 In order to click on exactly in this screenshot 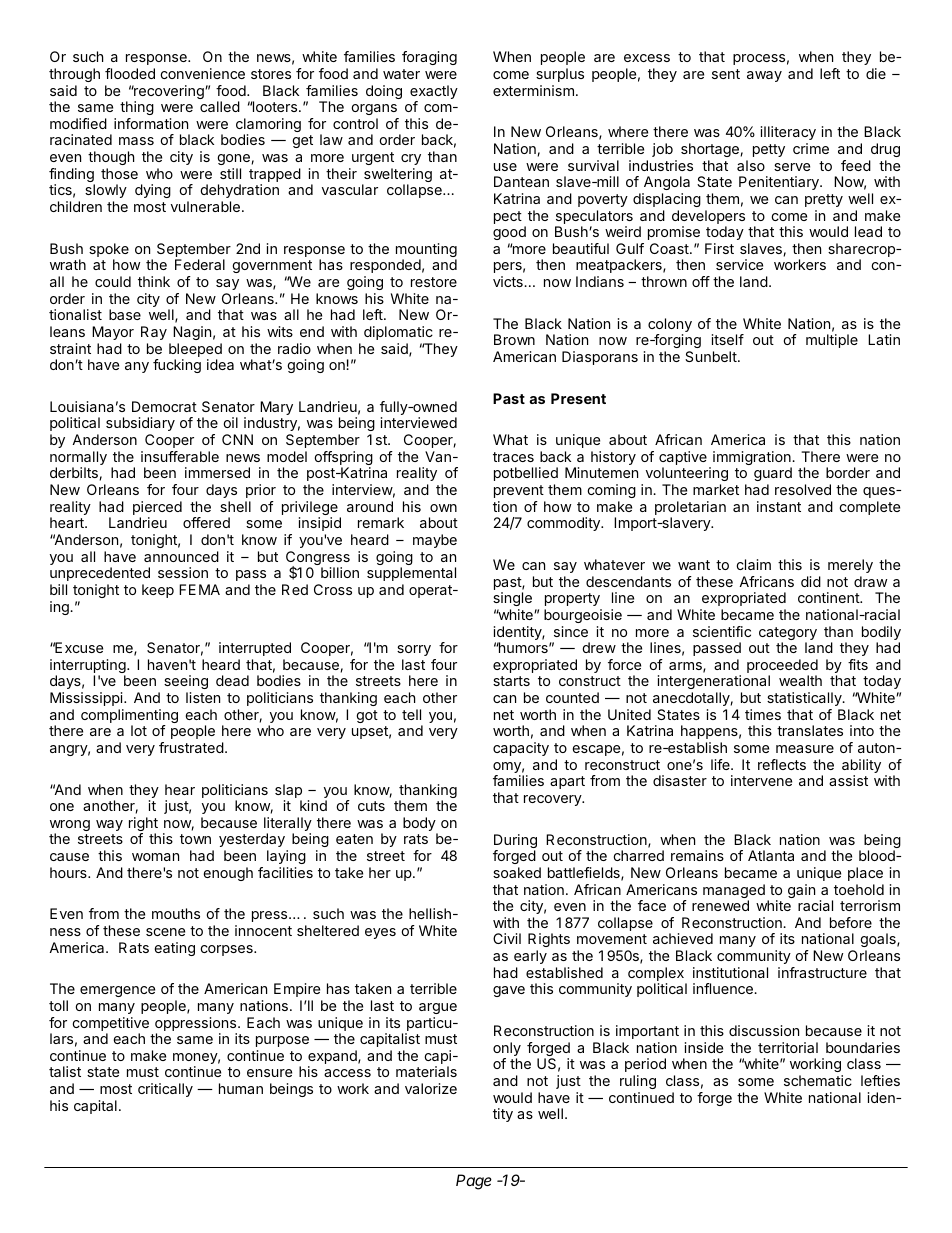, I will do `click(434, 93)`.
